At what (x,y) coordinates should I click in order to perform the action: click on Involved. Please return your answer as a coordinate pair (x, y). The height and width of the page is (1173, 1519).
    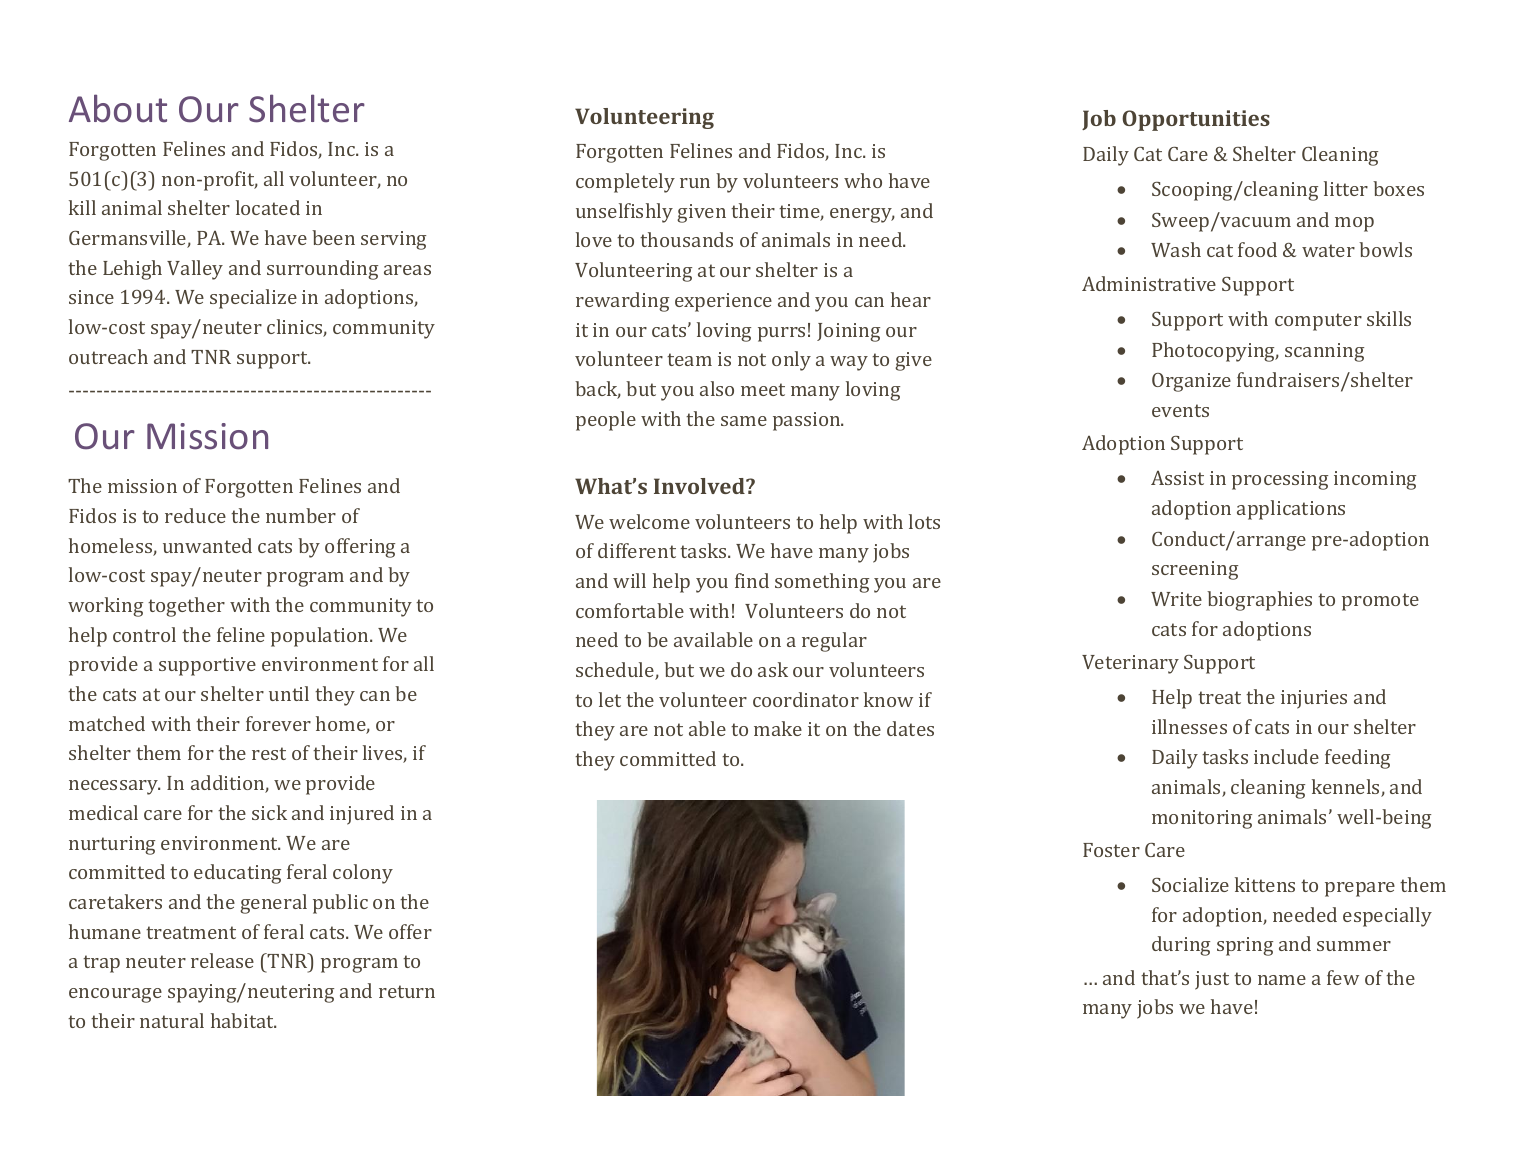
    Looking at the image, I should click on (700, 486).
